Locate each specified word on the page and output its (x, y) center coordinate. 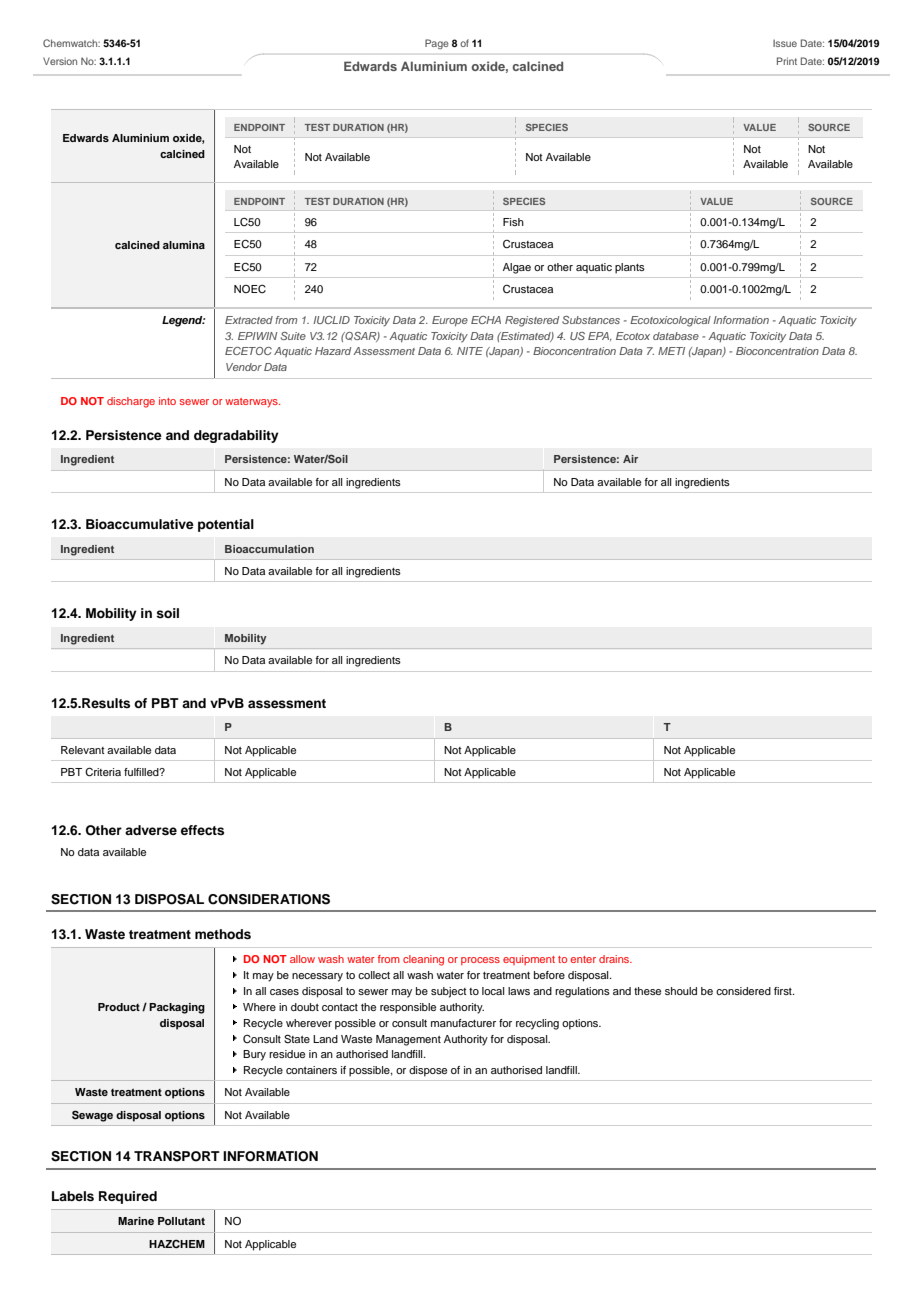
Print (787, 61)
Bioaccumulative (140, 524)
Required (128, 1197)
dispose (428, 1071)
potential (226, 525)
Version (60, 61)
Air (630, 459)
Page (437, 44)
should (681, 991)
